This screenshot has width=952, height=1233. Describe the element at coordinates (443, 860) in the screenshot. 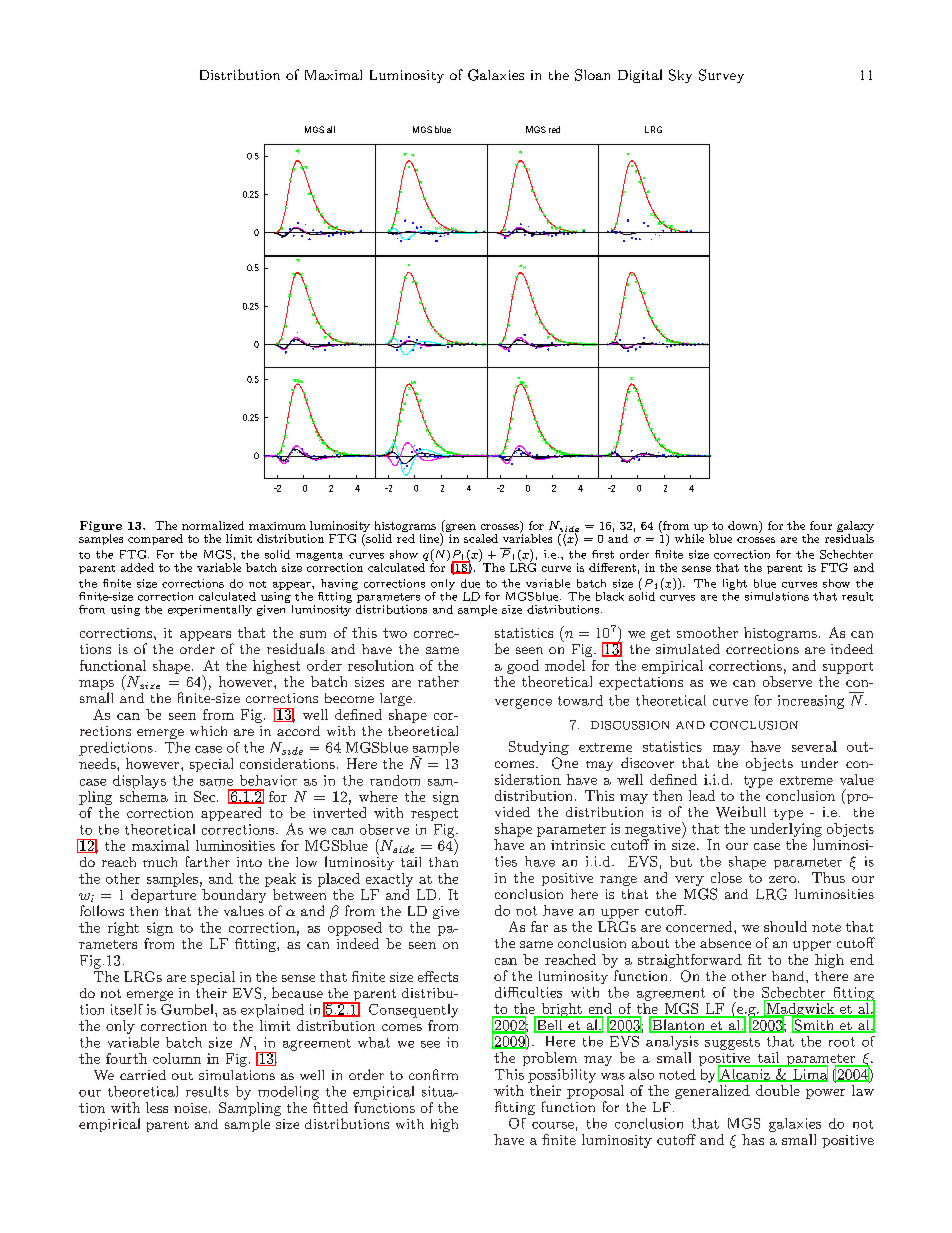

I see `than` at that location.
